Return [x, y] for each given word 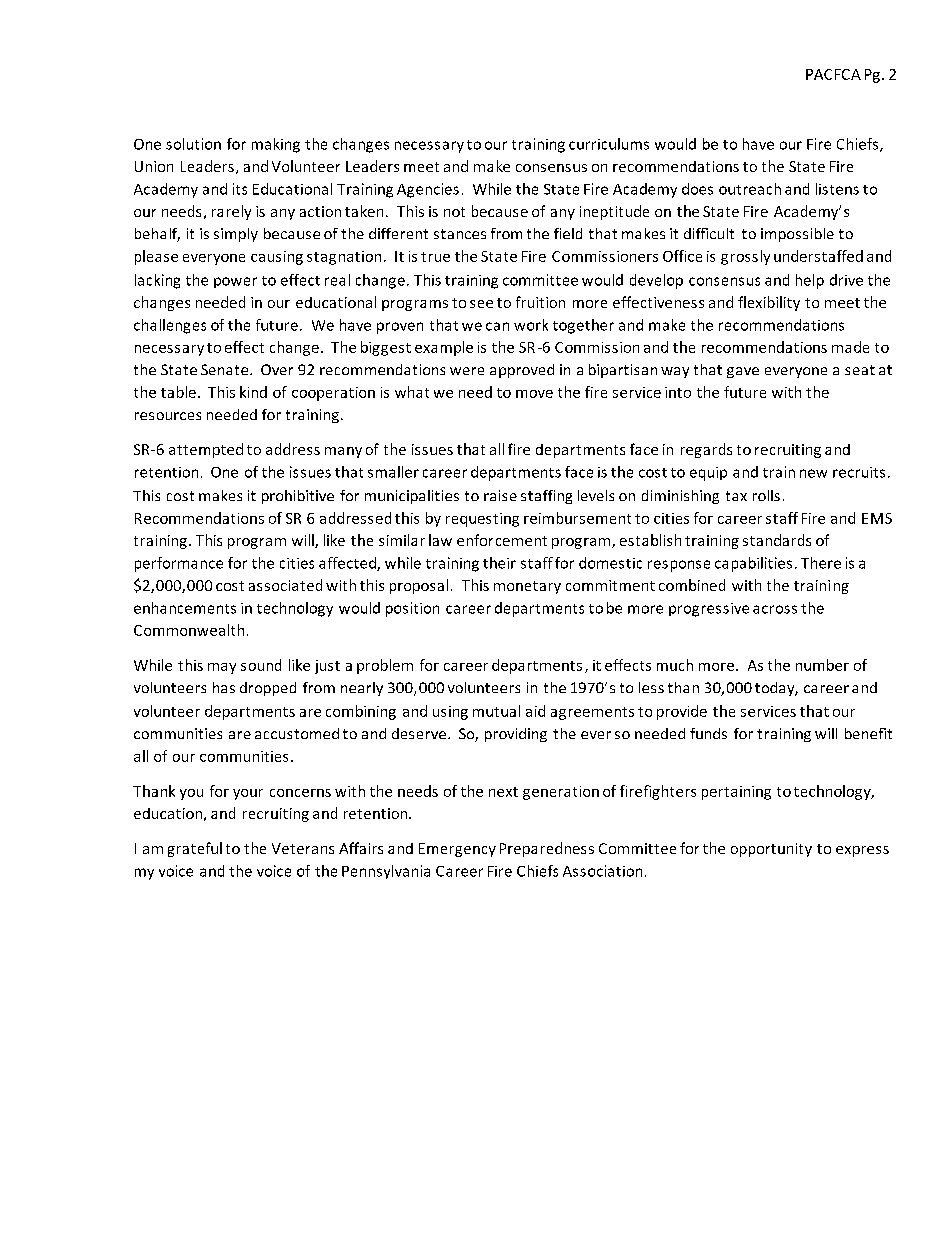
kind [253, 392]
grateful [195, 849]
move [534, 394]
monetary [527, 587]
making [276, 145]
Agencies [428, 190]
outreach [750, 189]
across [775, 609]
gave [743, 372]
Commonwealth [189, 630]
